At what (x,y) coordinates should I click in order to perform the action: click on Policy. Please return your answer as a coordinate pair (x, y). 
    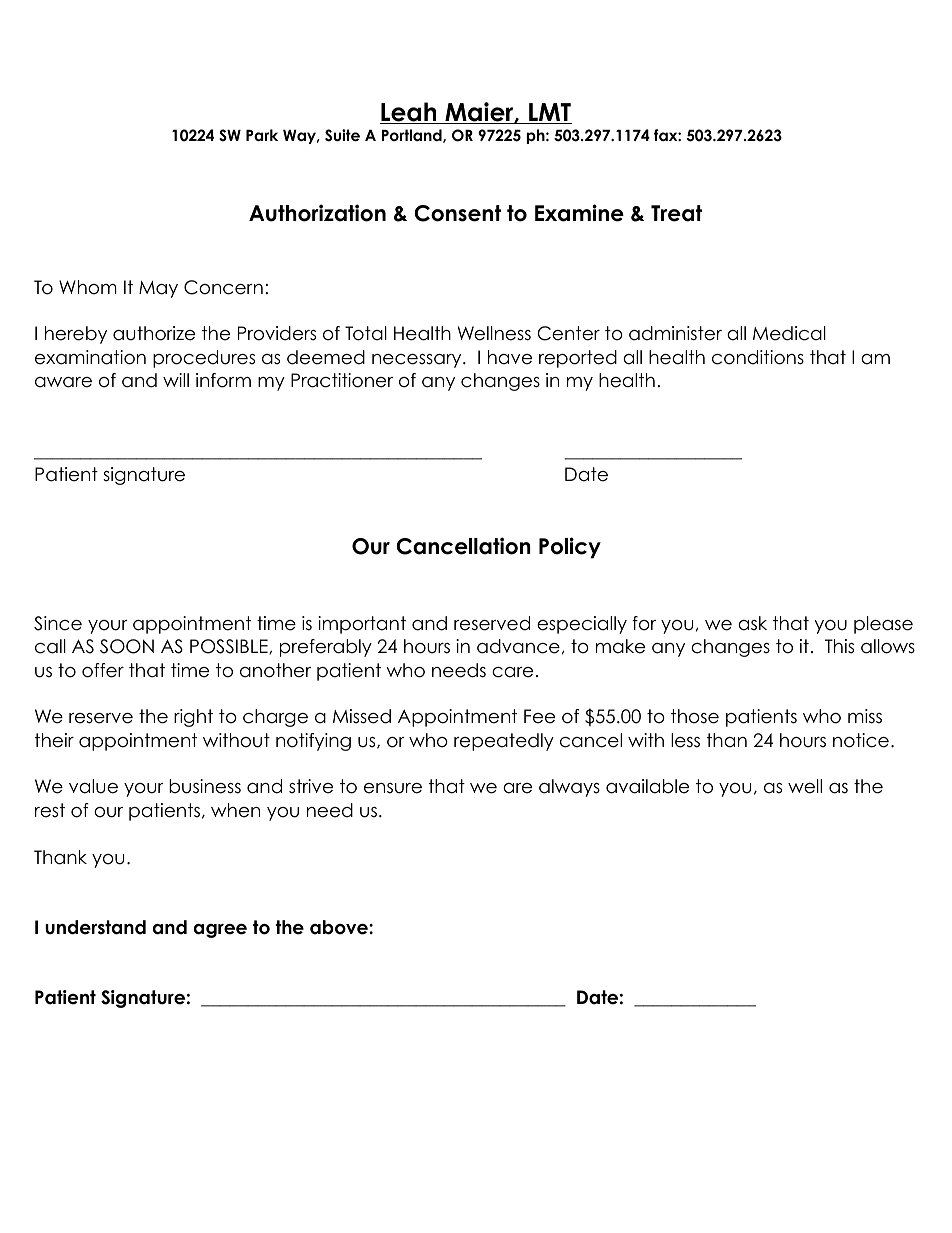
    Looking at the image, I should click on (570, 548).
